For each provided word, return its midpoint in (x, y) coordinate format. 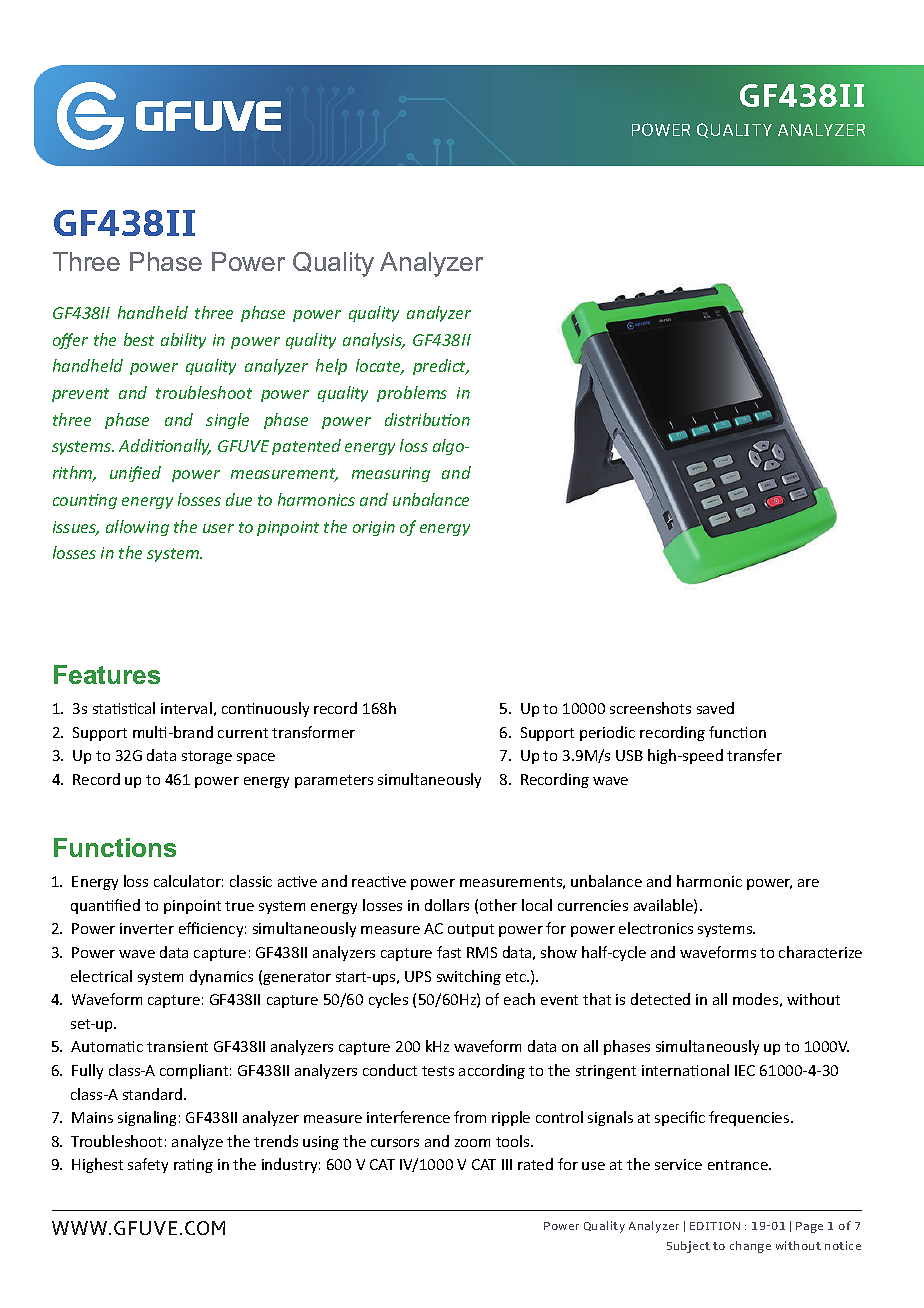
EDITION (715, 1226)
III (507, 1164)
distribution (427, 419)
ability (183, 341)
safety (148, 1165)
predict (441, 367)
